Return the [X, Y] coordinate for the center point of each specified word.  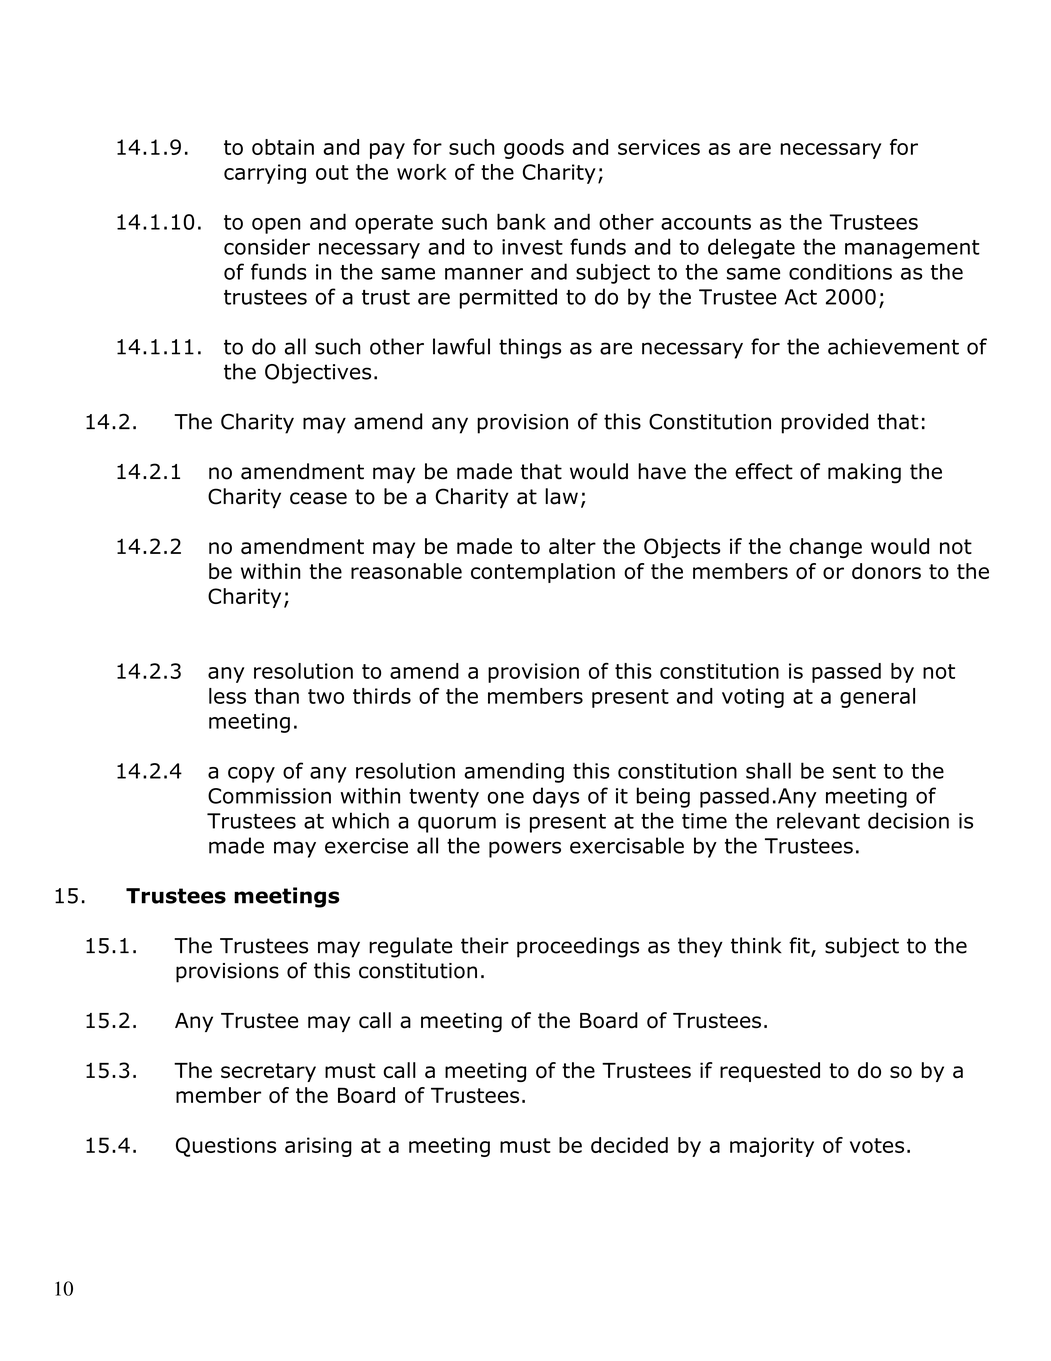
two [326, 696]
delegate [751, 248]
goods [534, 149]
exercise [366, 846]
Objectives [318, 373]
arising [318, 1147]
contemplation [543, 573]
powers [525, 849]
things [530, 348]
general [877, 698]
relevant [818, 820]
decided [629, 1145]
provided [825, 423]
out [332, 172]
